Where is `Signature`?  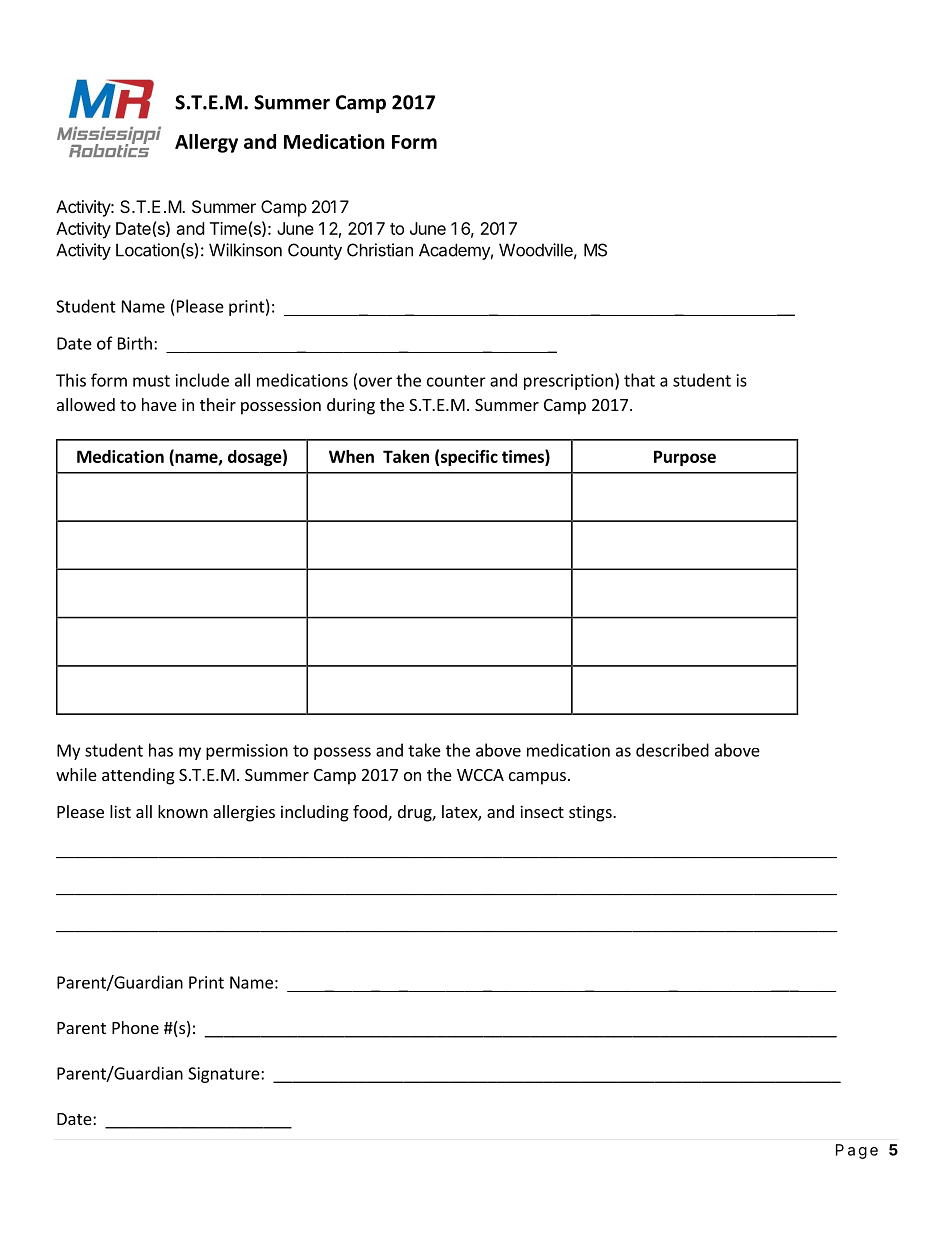 Signature is located at coordinates (225, 1075).
